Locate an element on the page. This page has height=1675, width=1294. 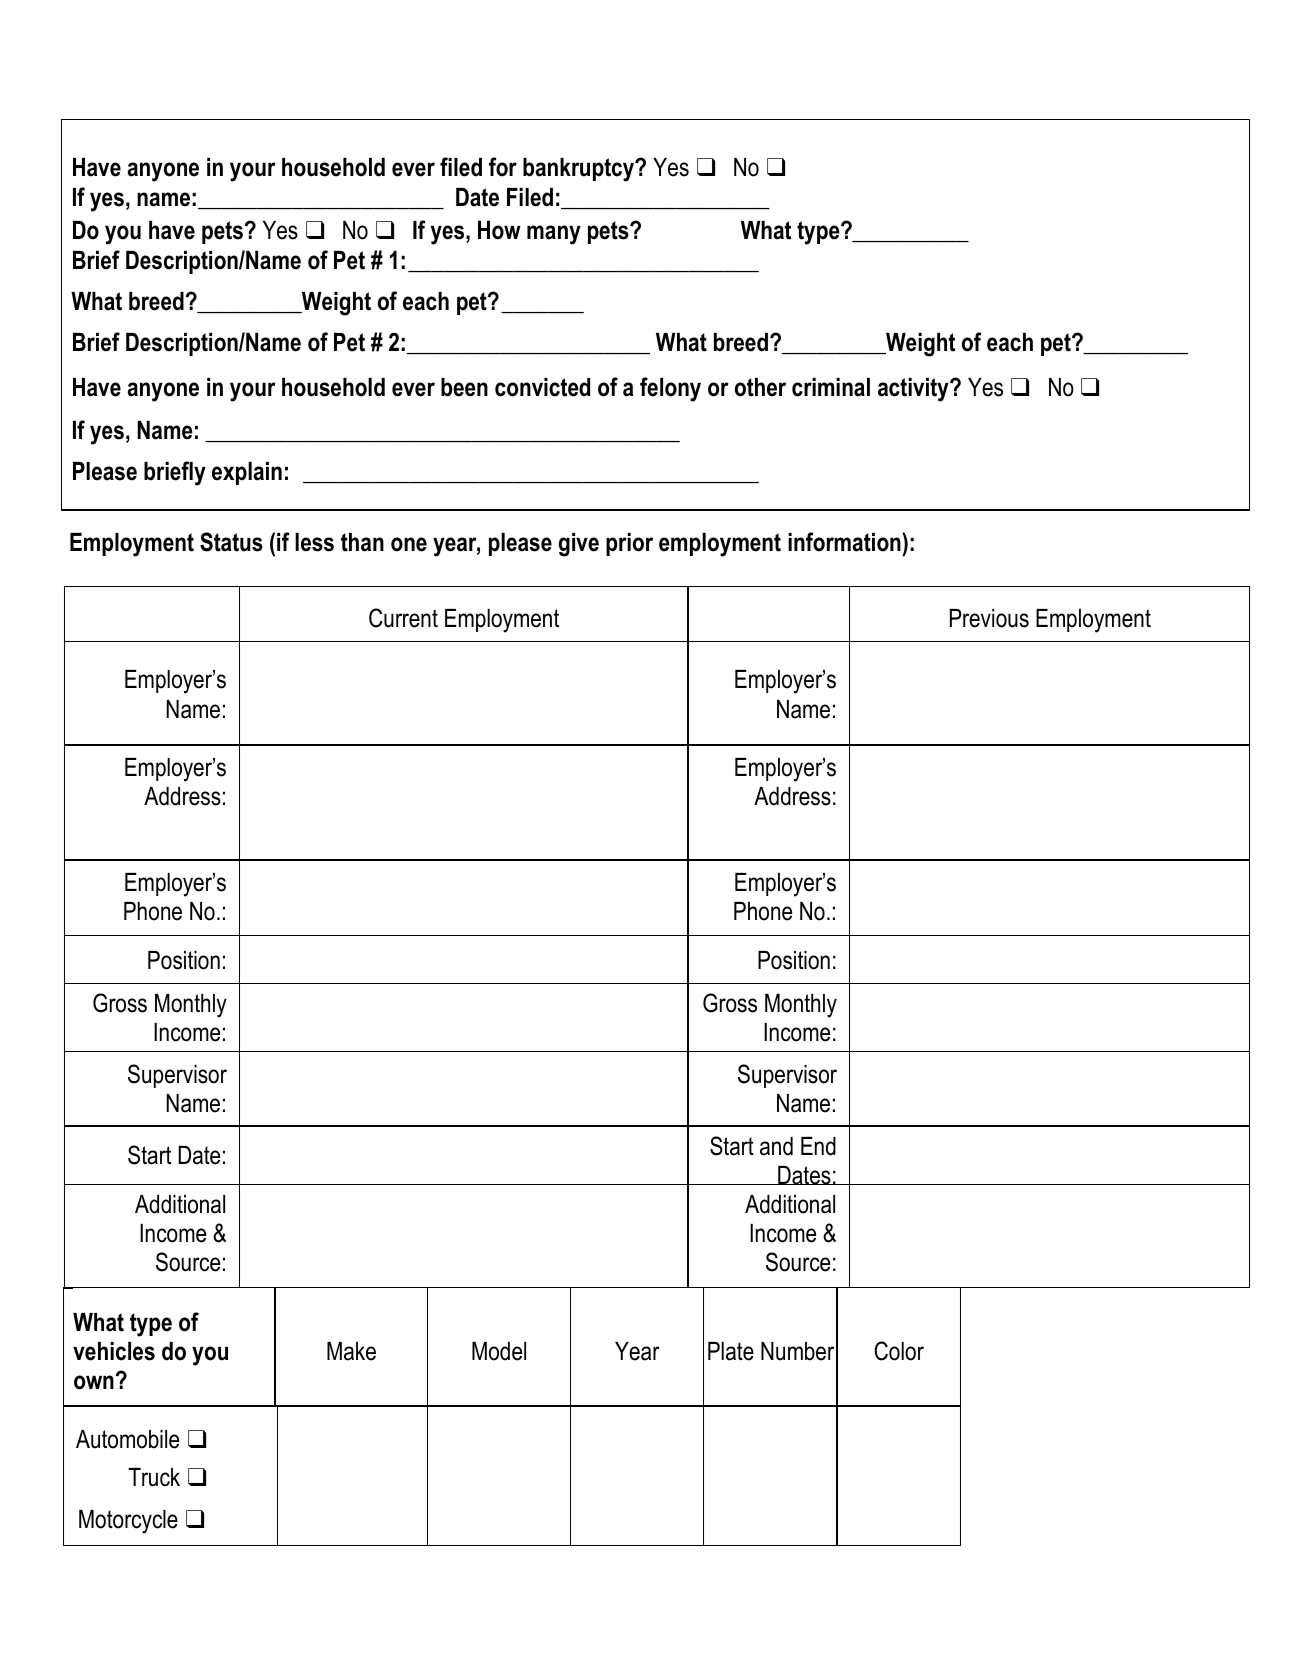
Status is located at coordinates (231, 542).
